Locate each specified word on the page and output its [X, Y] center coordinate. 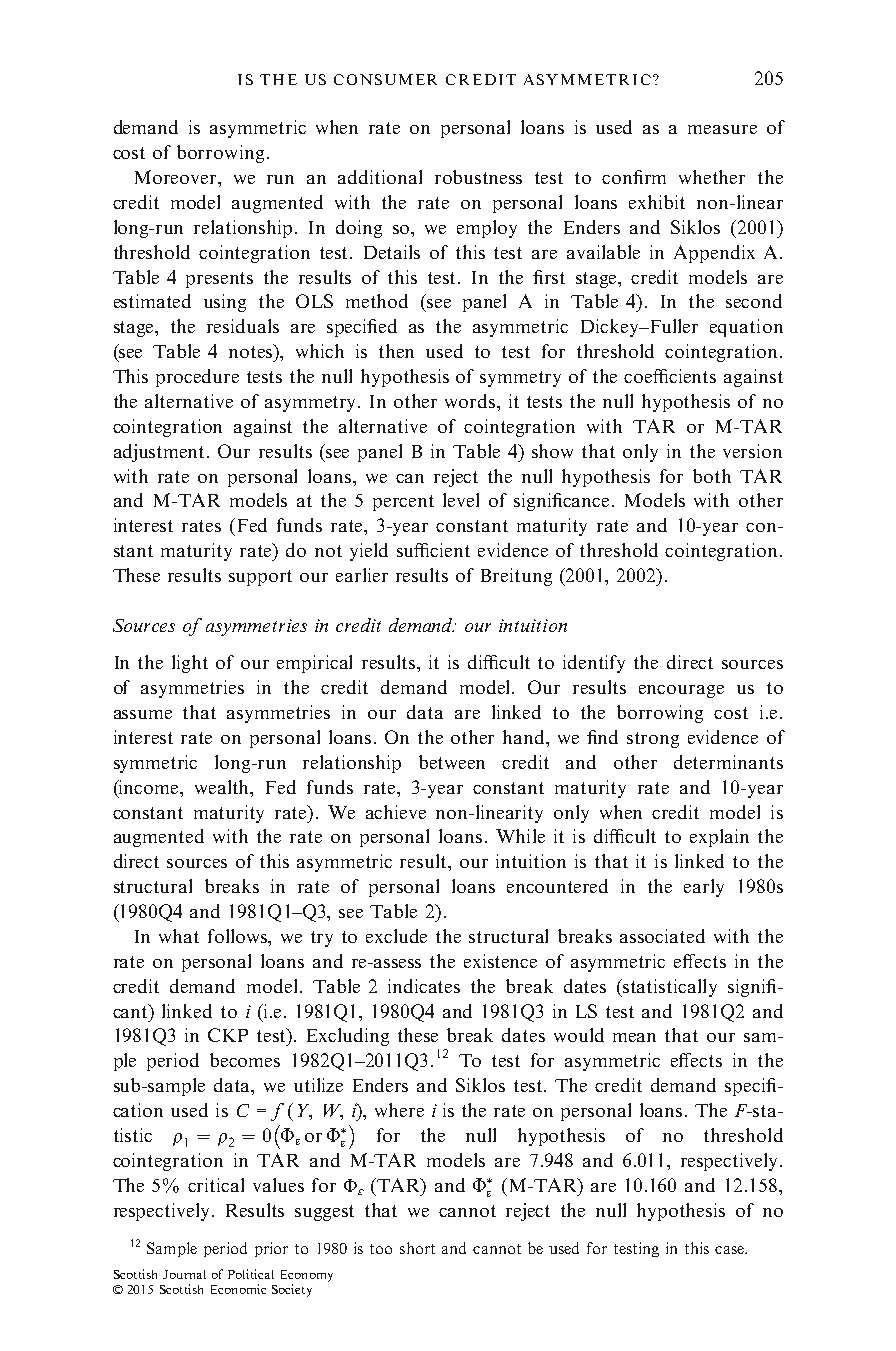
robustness [478, 177]
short [417, 1248]
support [260, 578]
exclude [396, 936]
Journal [184, 1274]
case [730, 1250]
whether [712, 177]
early [704, 888]
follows [239, 937]
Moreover [177, 177]
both [712, 476]
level [461, 500]
